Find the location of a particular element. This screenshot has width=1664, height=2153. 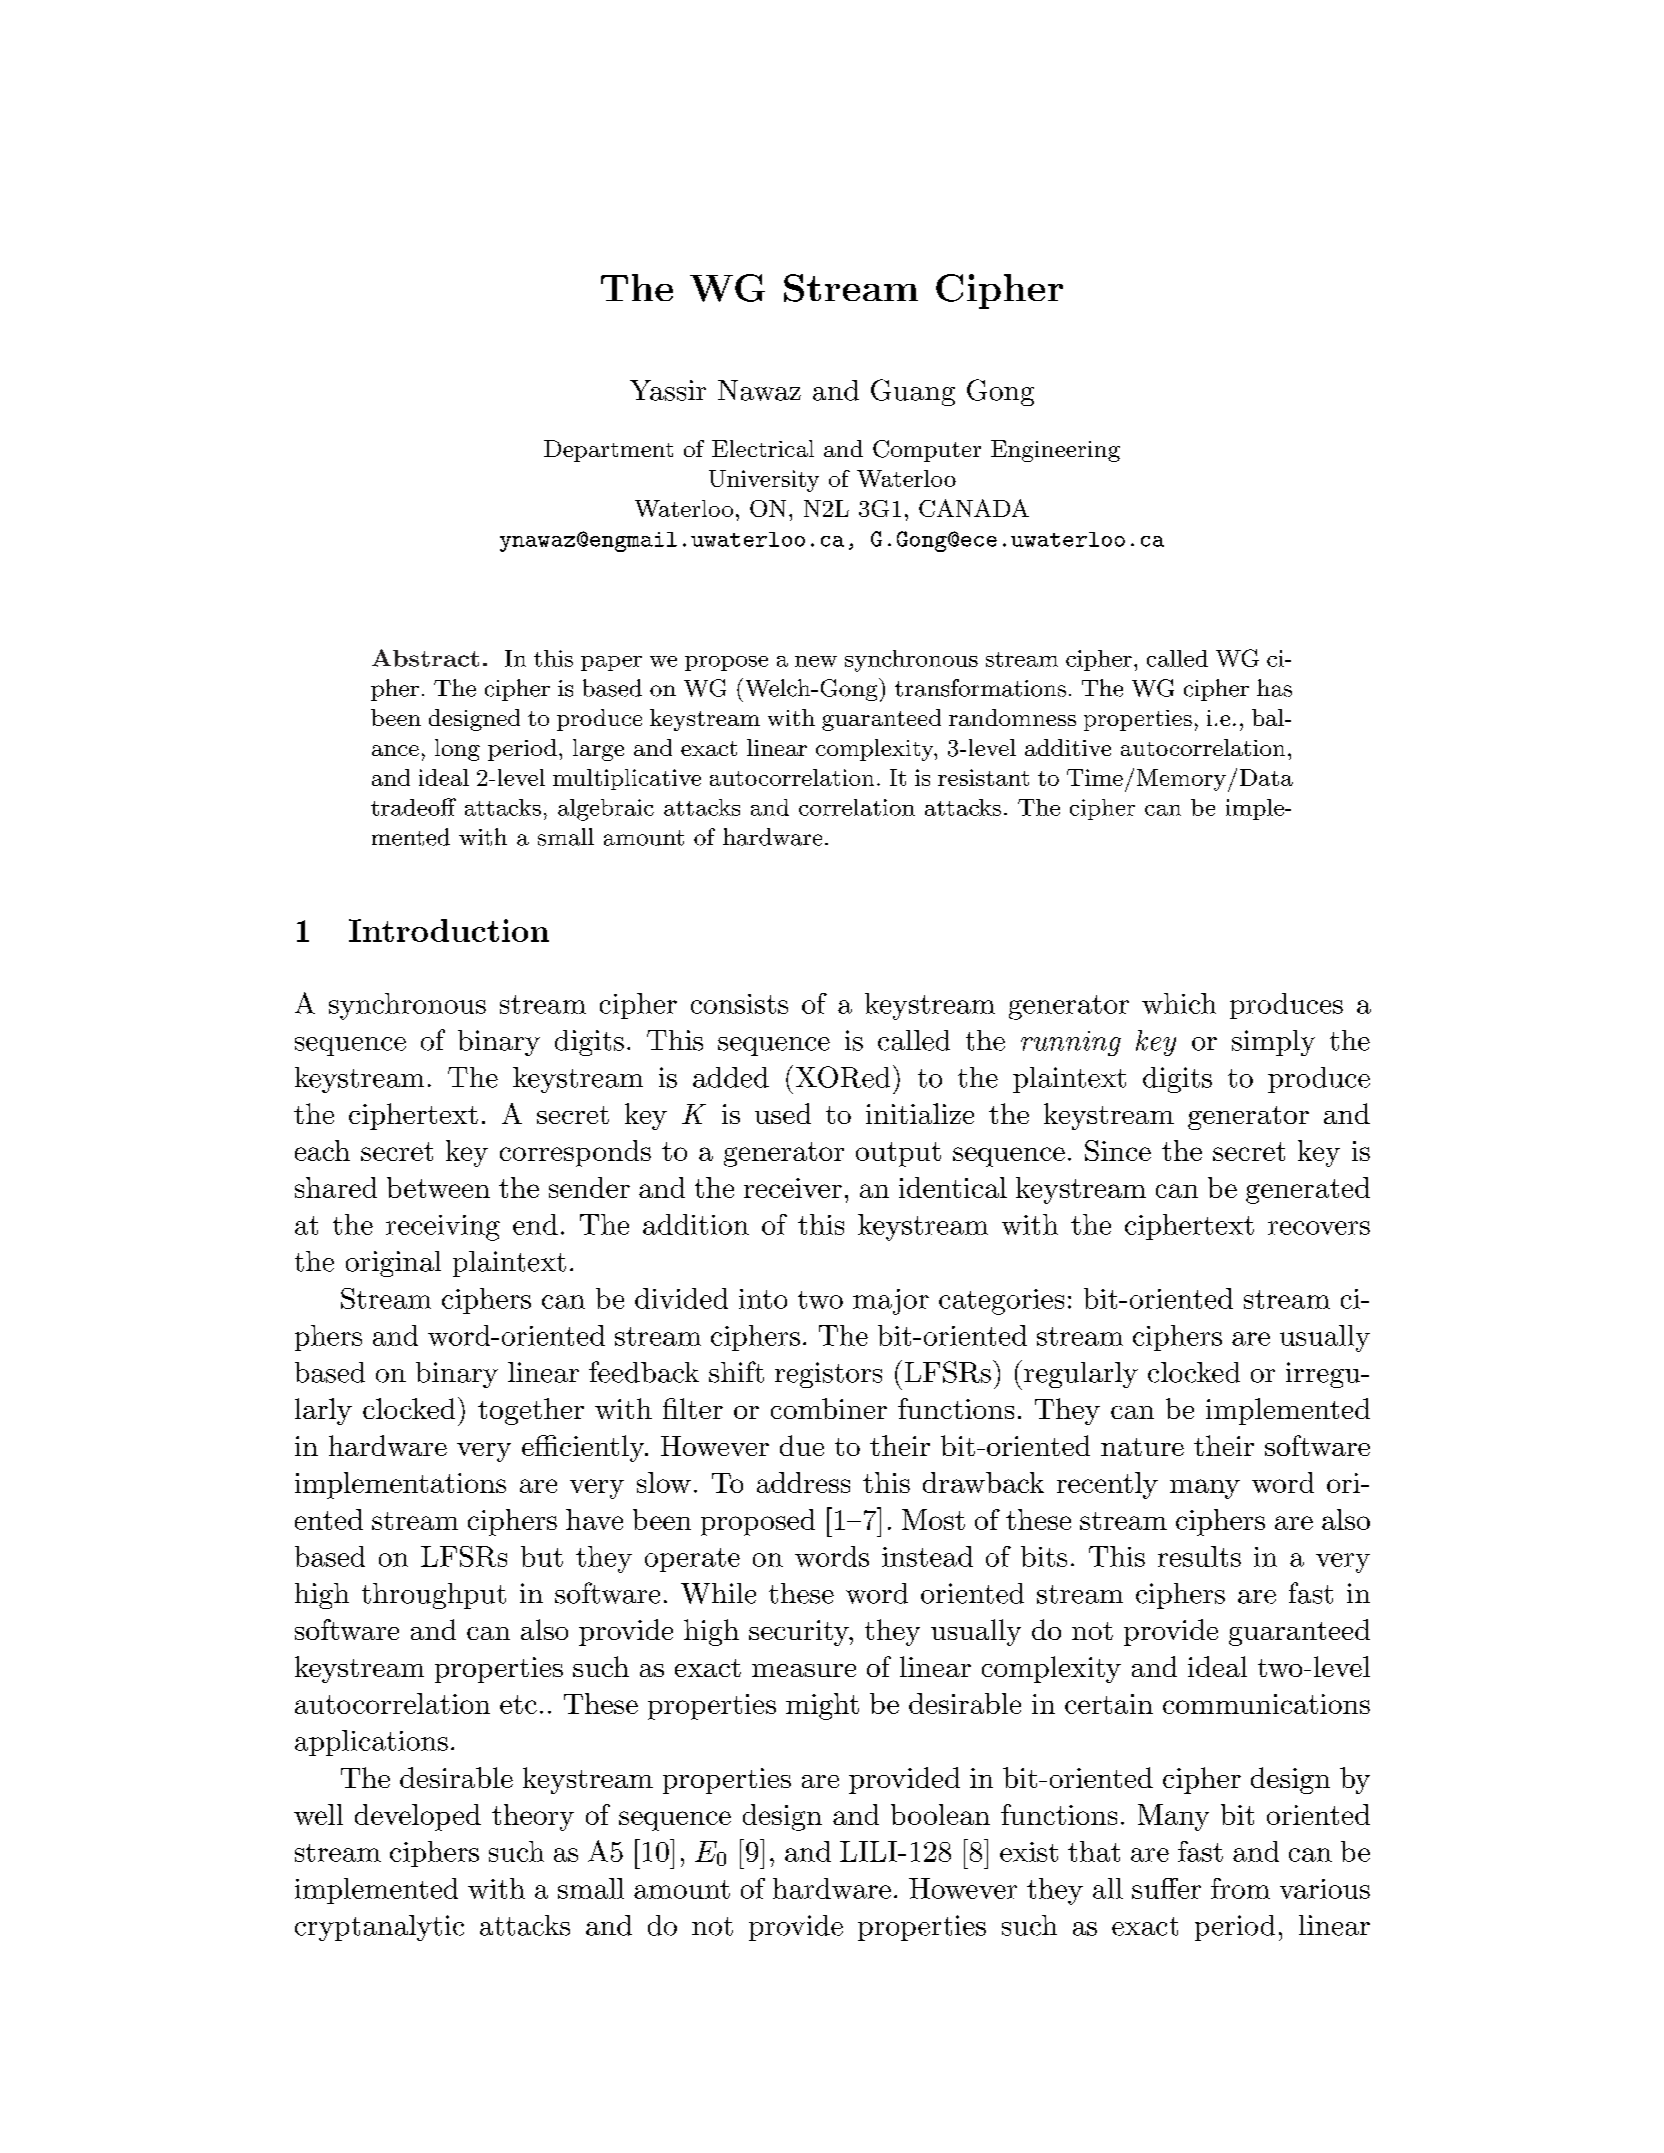

resistant is located at coordinates (983, 777).
